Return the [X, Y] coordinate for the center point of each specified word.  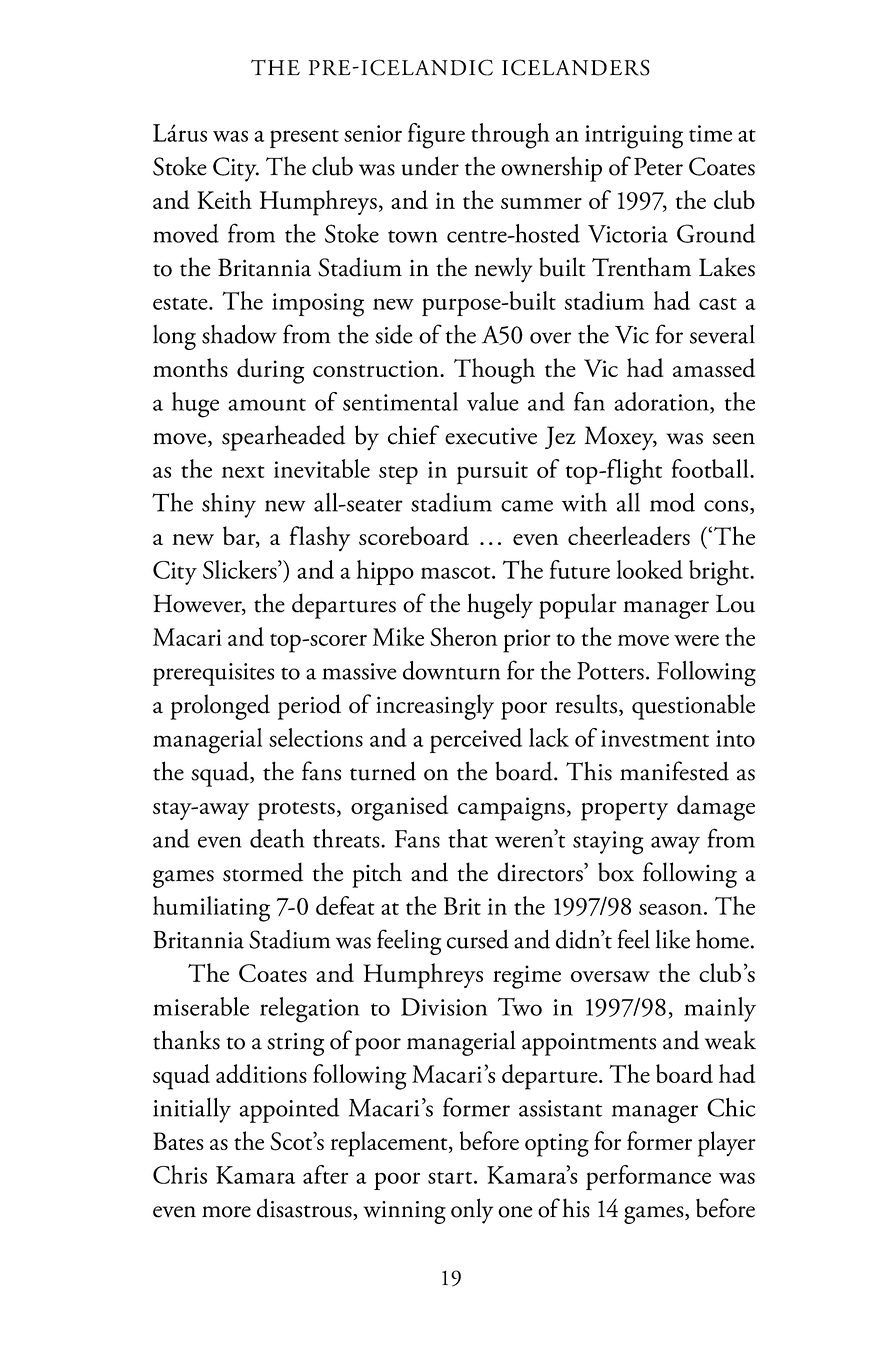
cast [718, 303]
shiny [229, 505]
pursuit [492, 473]
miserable [201, 1006]
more [226, 1212]
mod [672, 502]
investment [655, 738]
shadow [239, 334]
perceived [476, 740]
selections [316, 737]
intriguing [634, 137]
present [304, 138]
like [673, 939]
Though [494, 371]
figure [436, 136]
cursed [478, 939]
